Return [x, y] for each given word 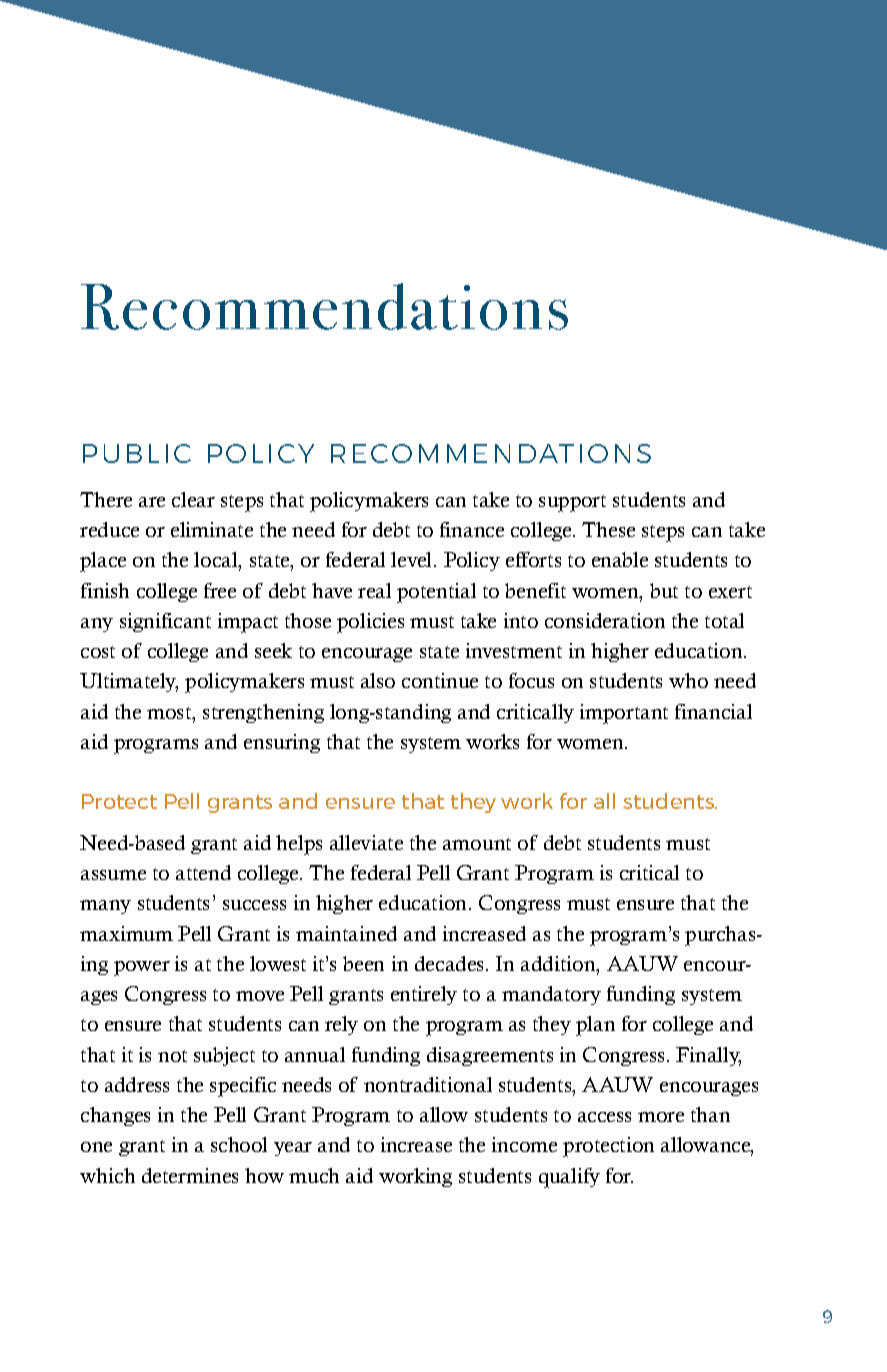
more [661, 1117]
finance [472, 529]
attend [203, 872]
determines [190, 1175]
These [608, 529]
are [152, 502]
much [314, 1175]
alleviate [366, 842]
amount [477, 844]
